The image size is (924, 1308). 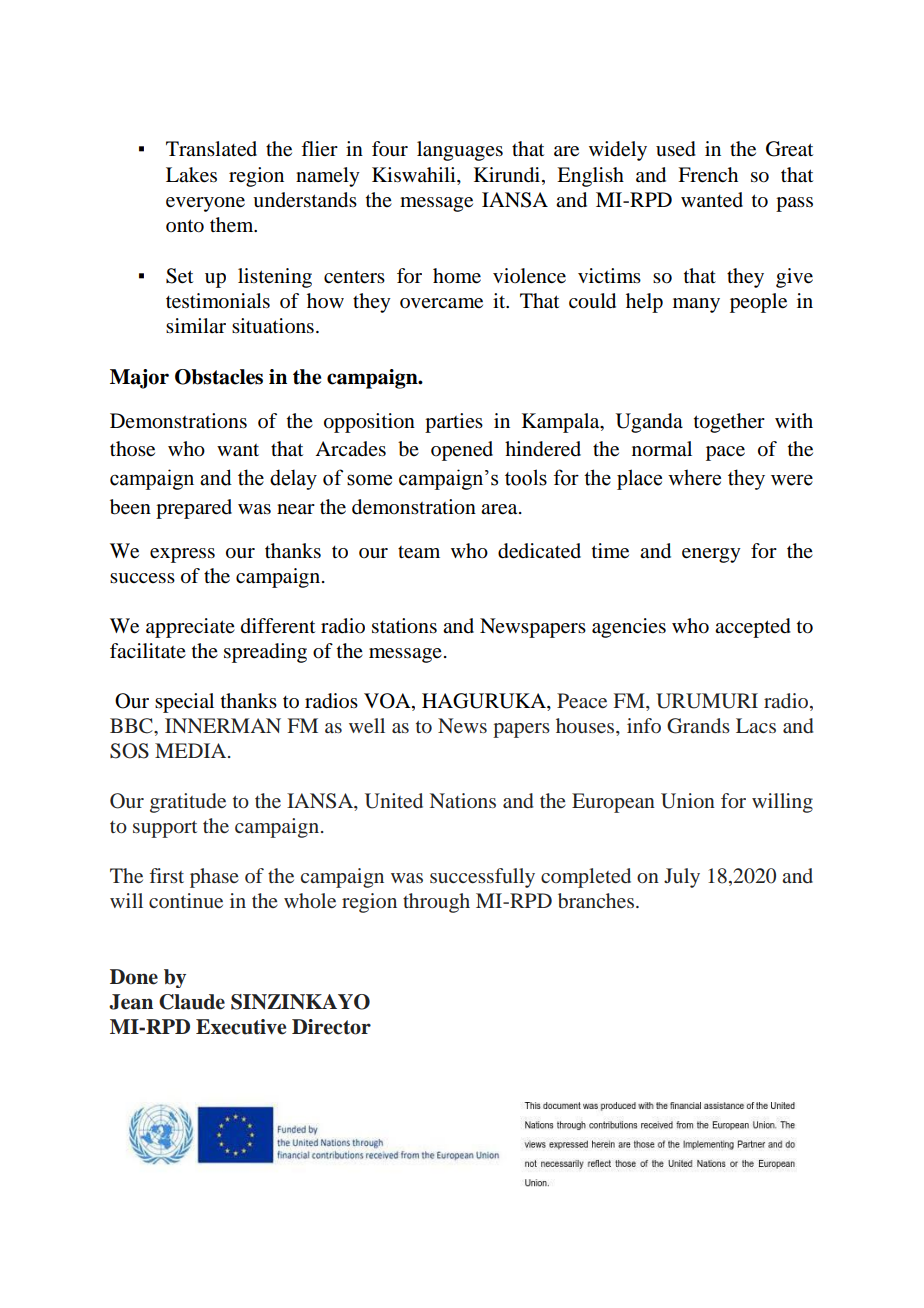 What do you see at coordinates (182, 555) in the image?
I see `express` at bounding box center [182, 555].
